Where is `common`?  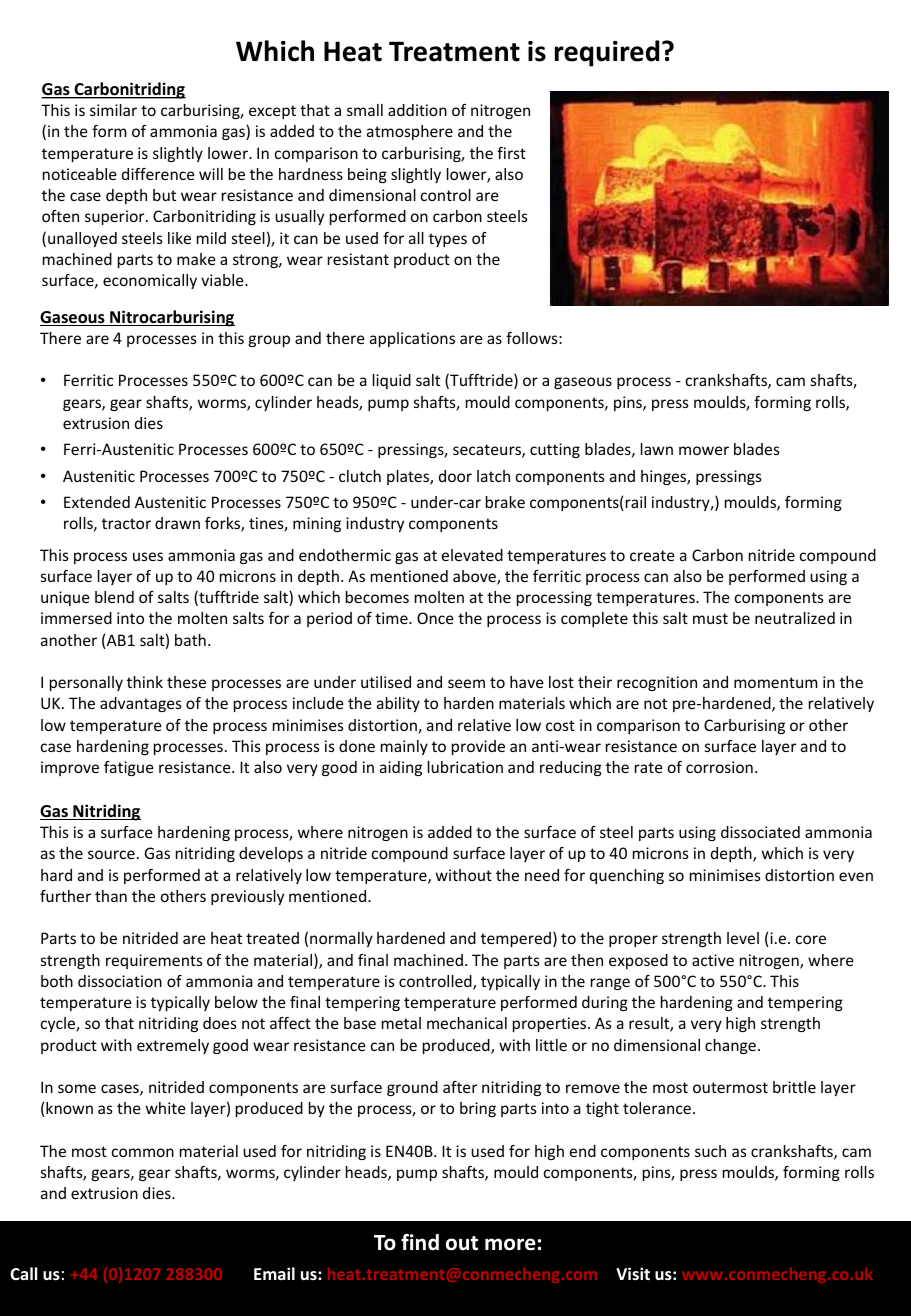
common is located at coordinates (143, 1152).
